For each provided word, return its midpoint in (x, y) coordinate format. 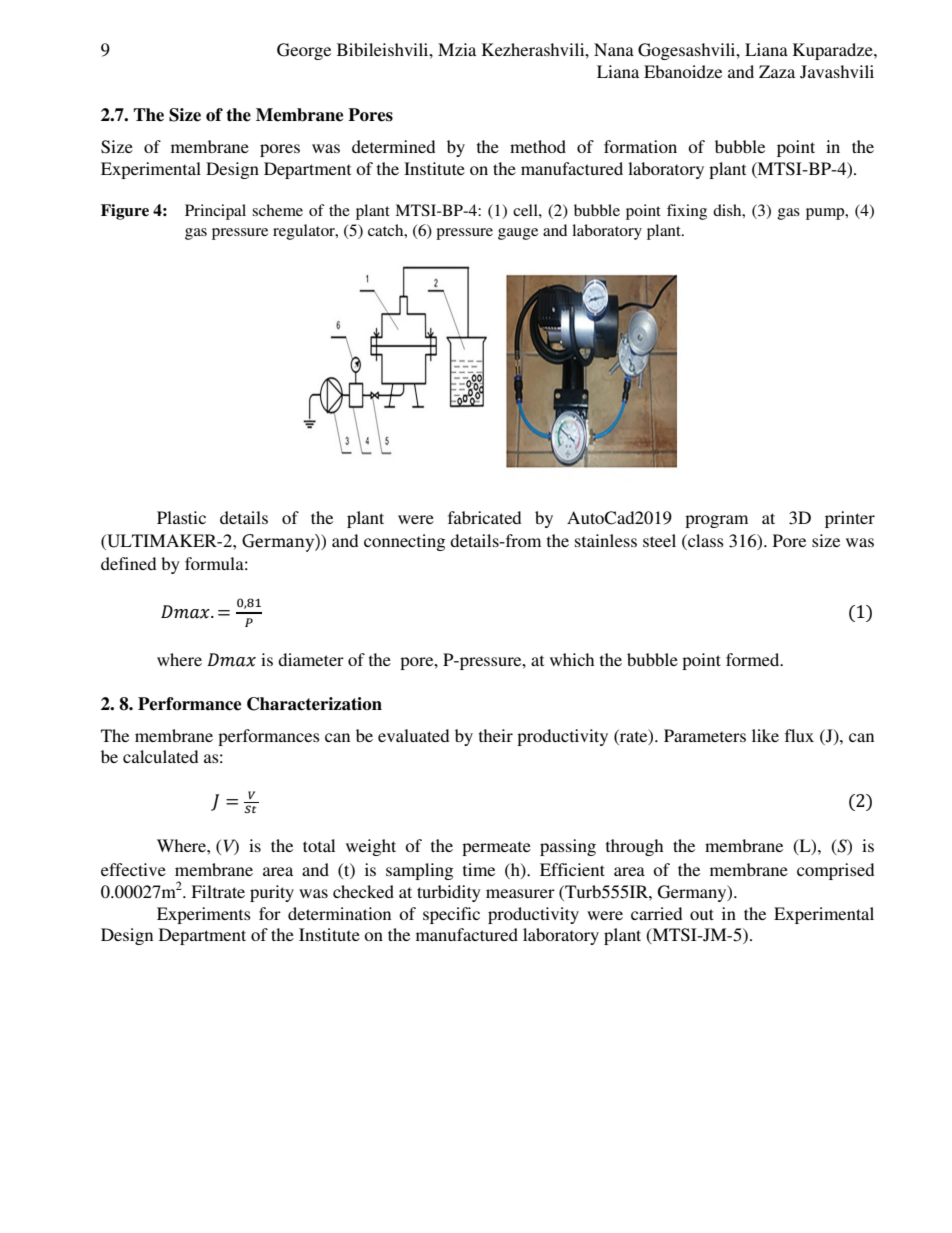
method (538, 146)
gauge (518, 234)
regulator (305, 232)
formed (754, 659)
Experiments (204, 915)
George (304, 51)
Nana (614, 49)
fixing (687, 212)
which (572, 659)
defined (128, 563)
